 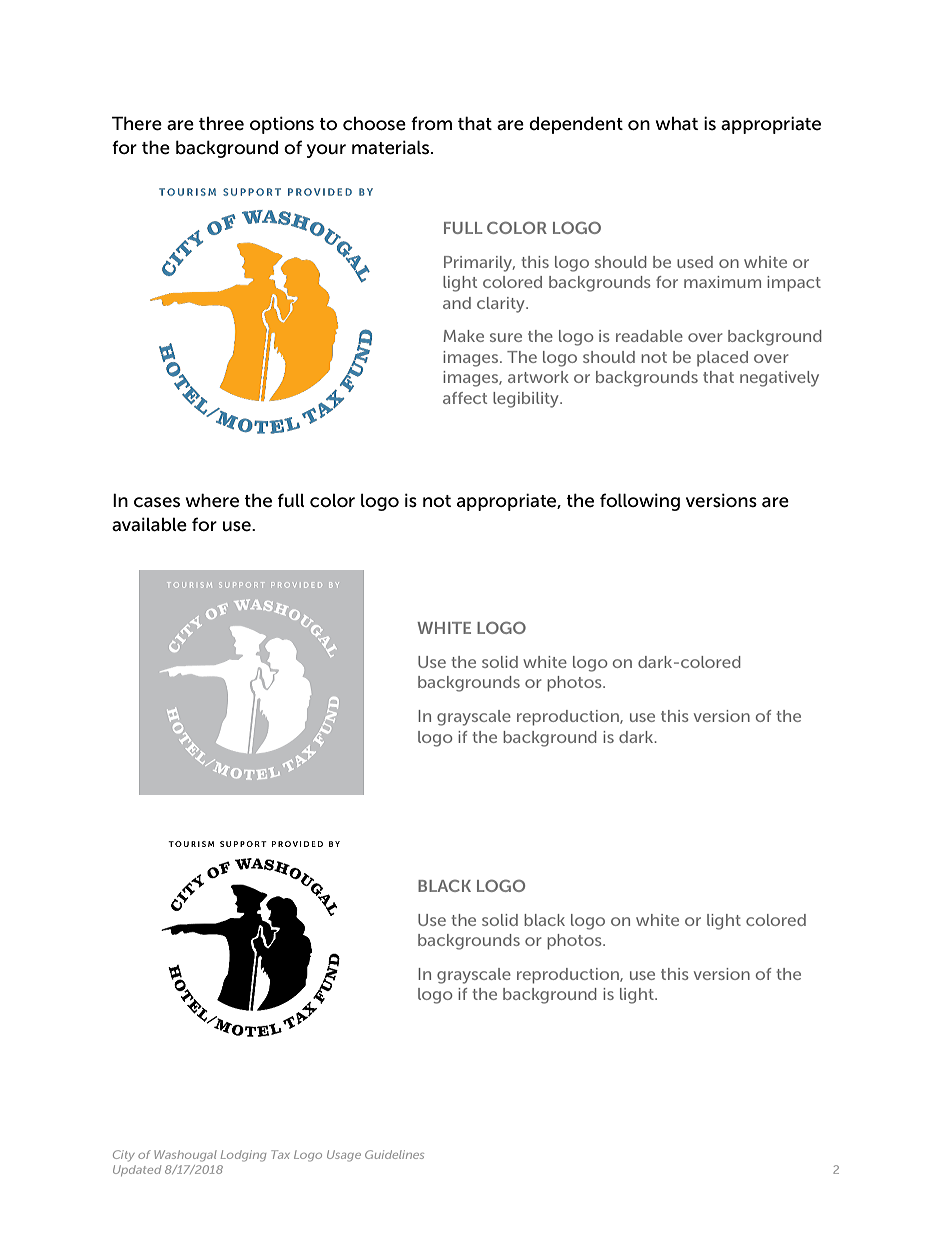 What do you see at coordinates (779, 379) in the image?
I see `negatively` at bounding box center [779, 379].
